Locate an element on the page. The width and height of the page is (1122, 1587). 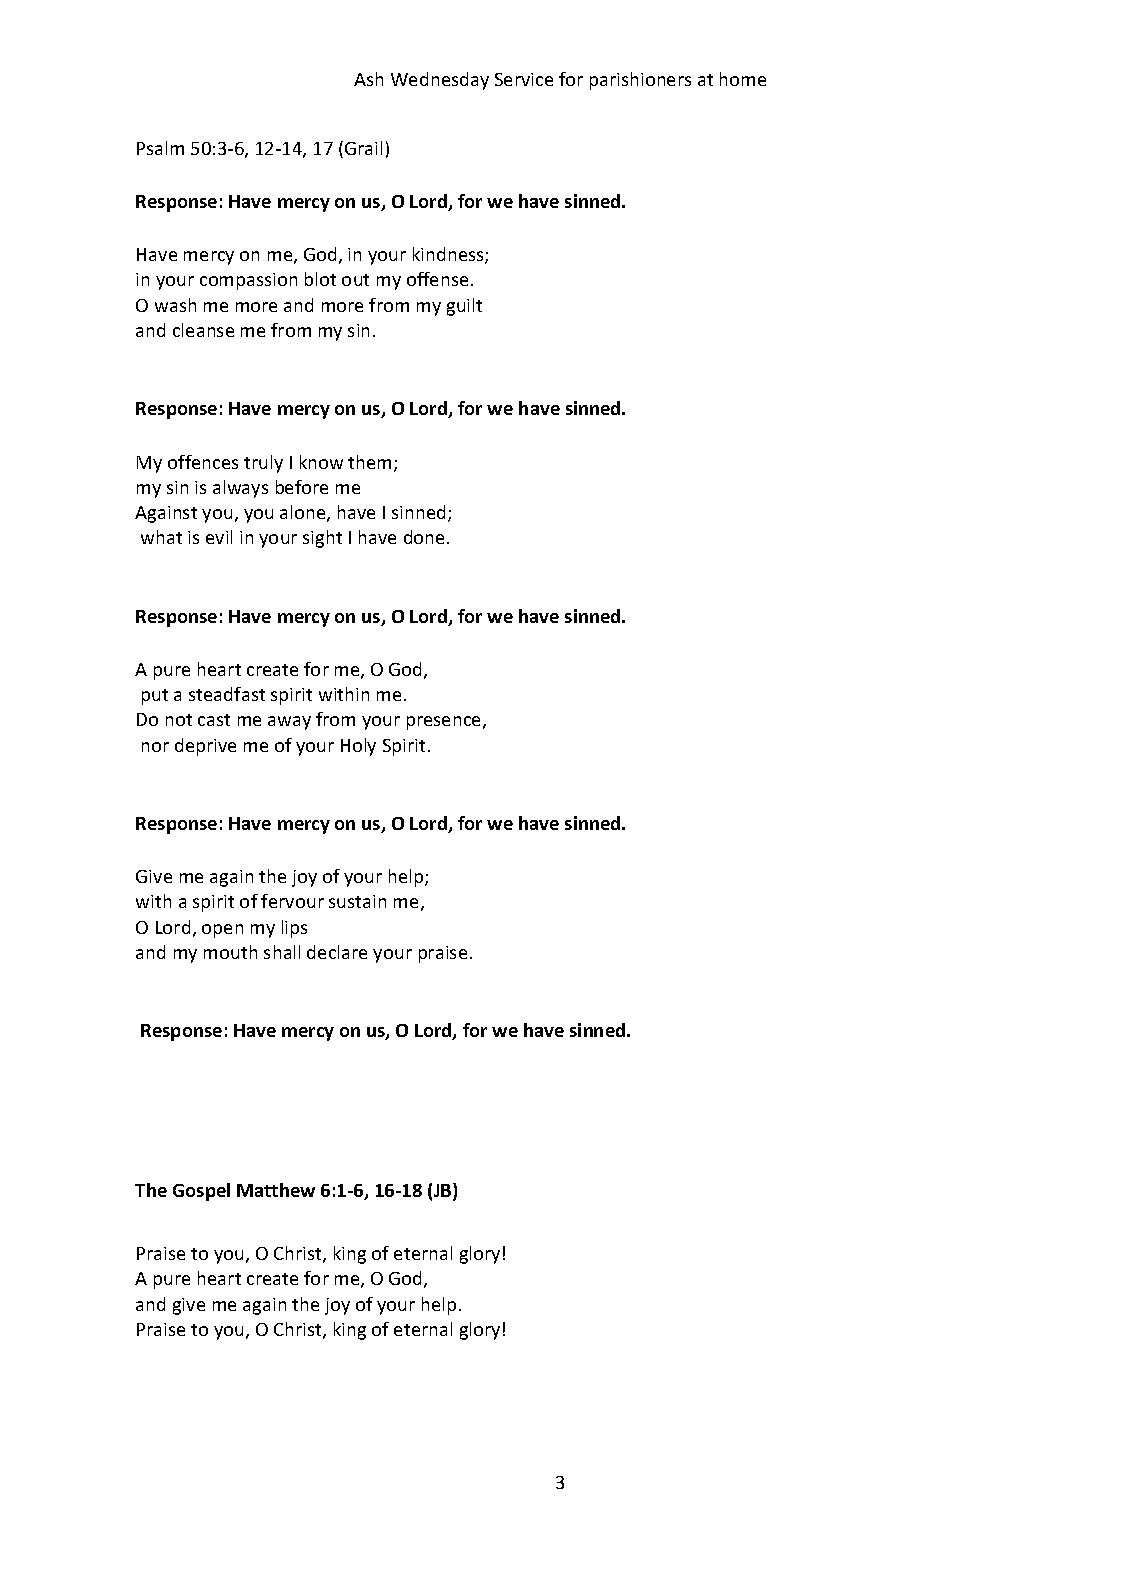
declare is located at coordinates (337, 952).
